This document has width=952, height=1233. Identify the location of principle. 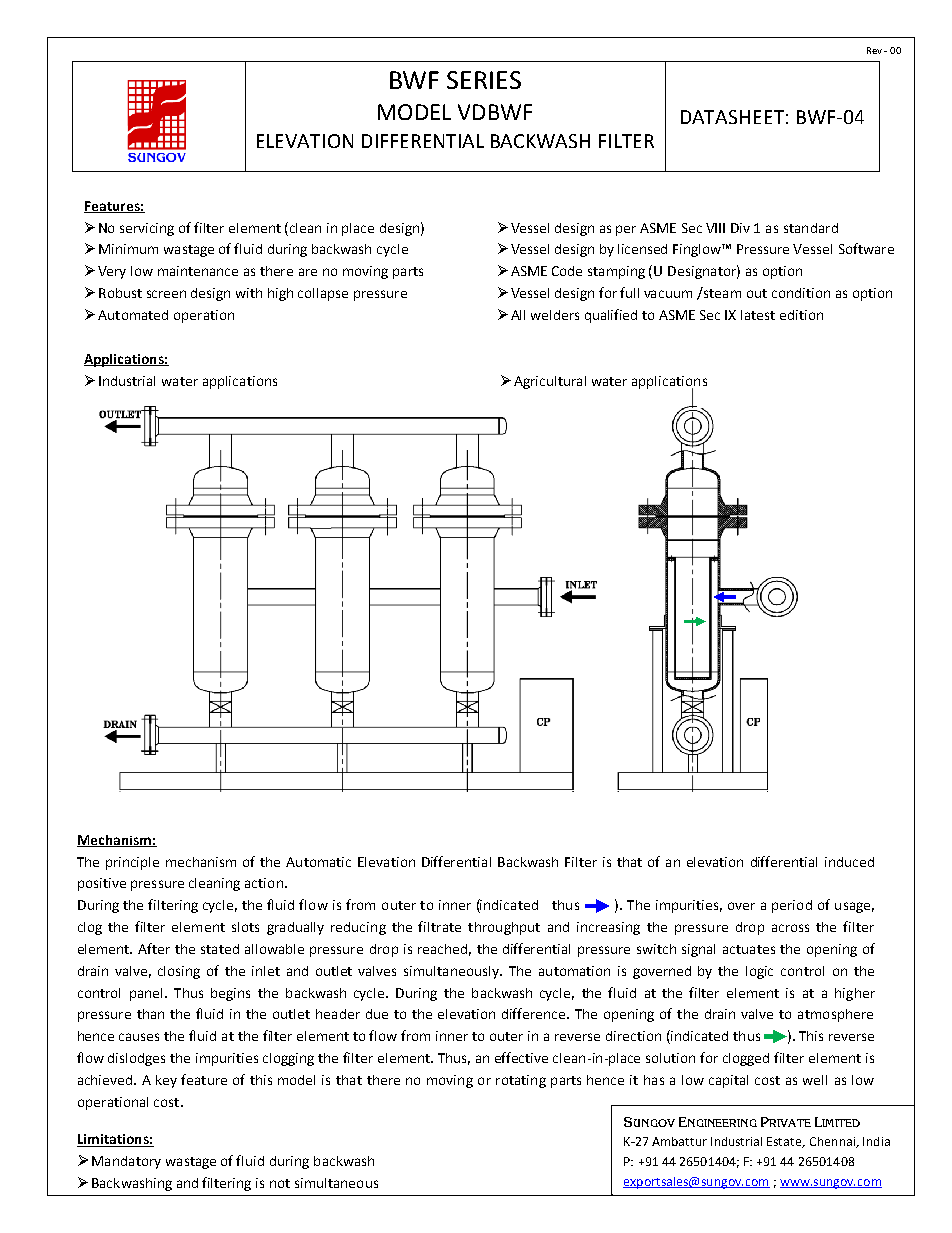
(132, 863).
